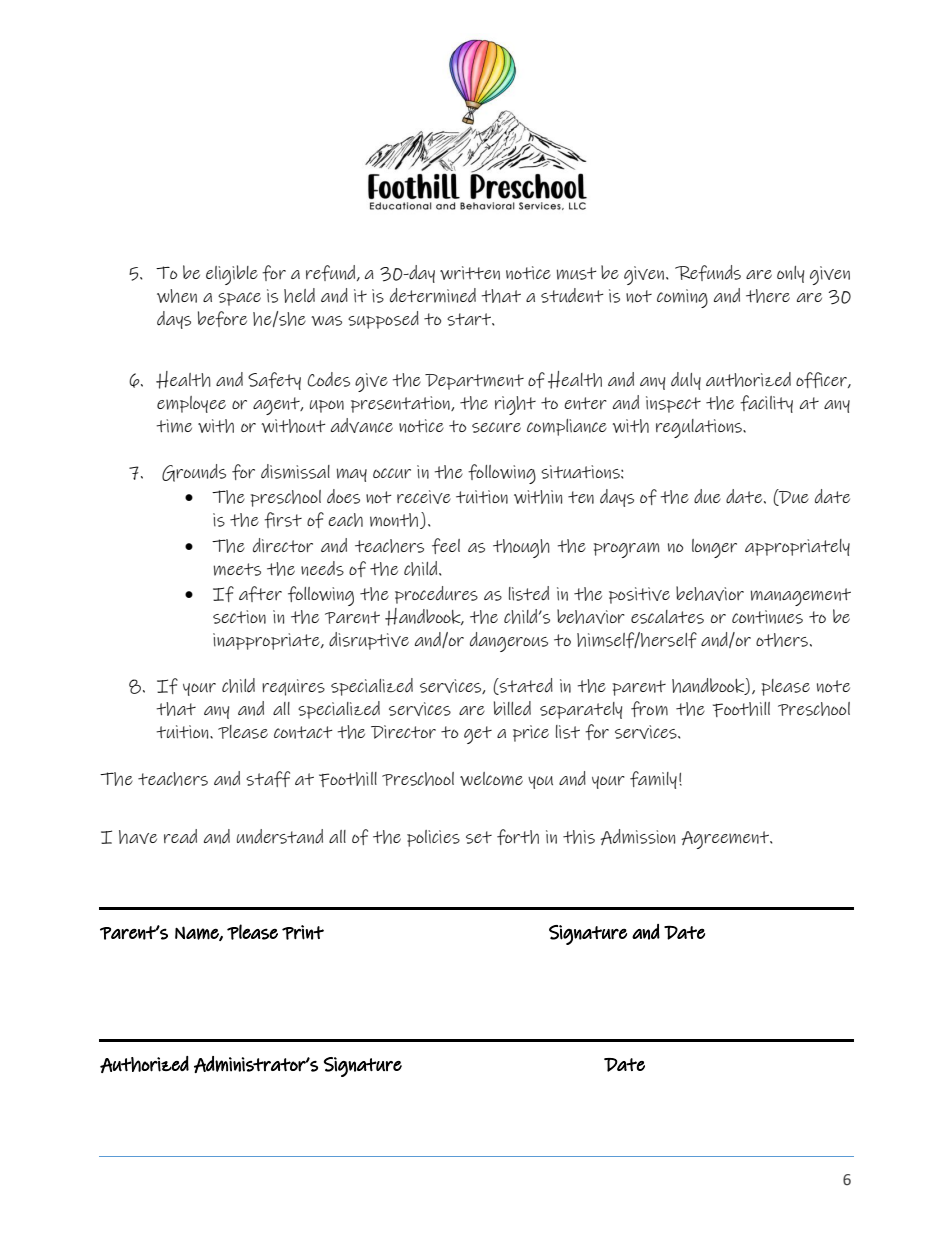  Describe the element at coordinates (303, 932) in the screenshot. I see `Print` at that location.
